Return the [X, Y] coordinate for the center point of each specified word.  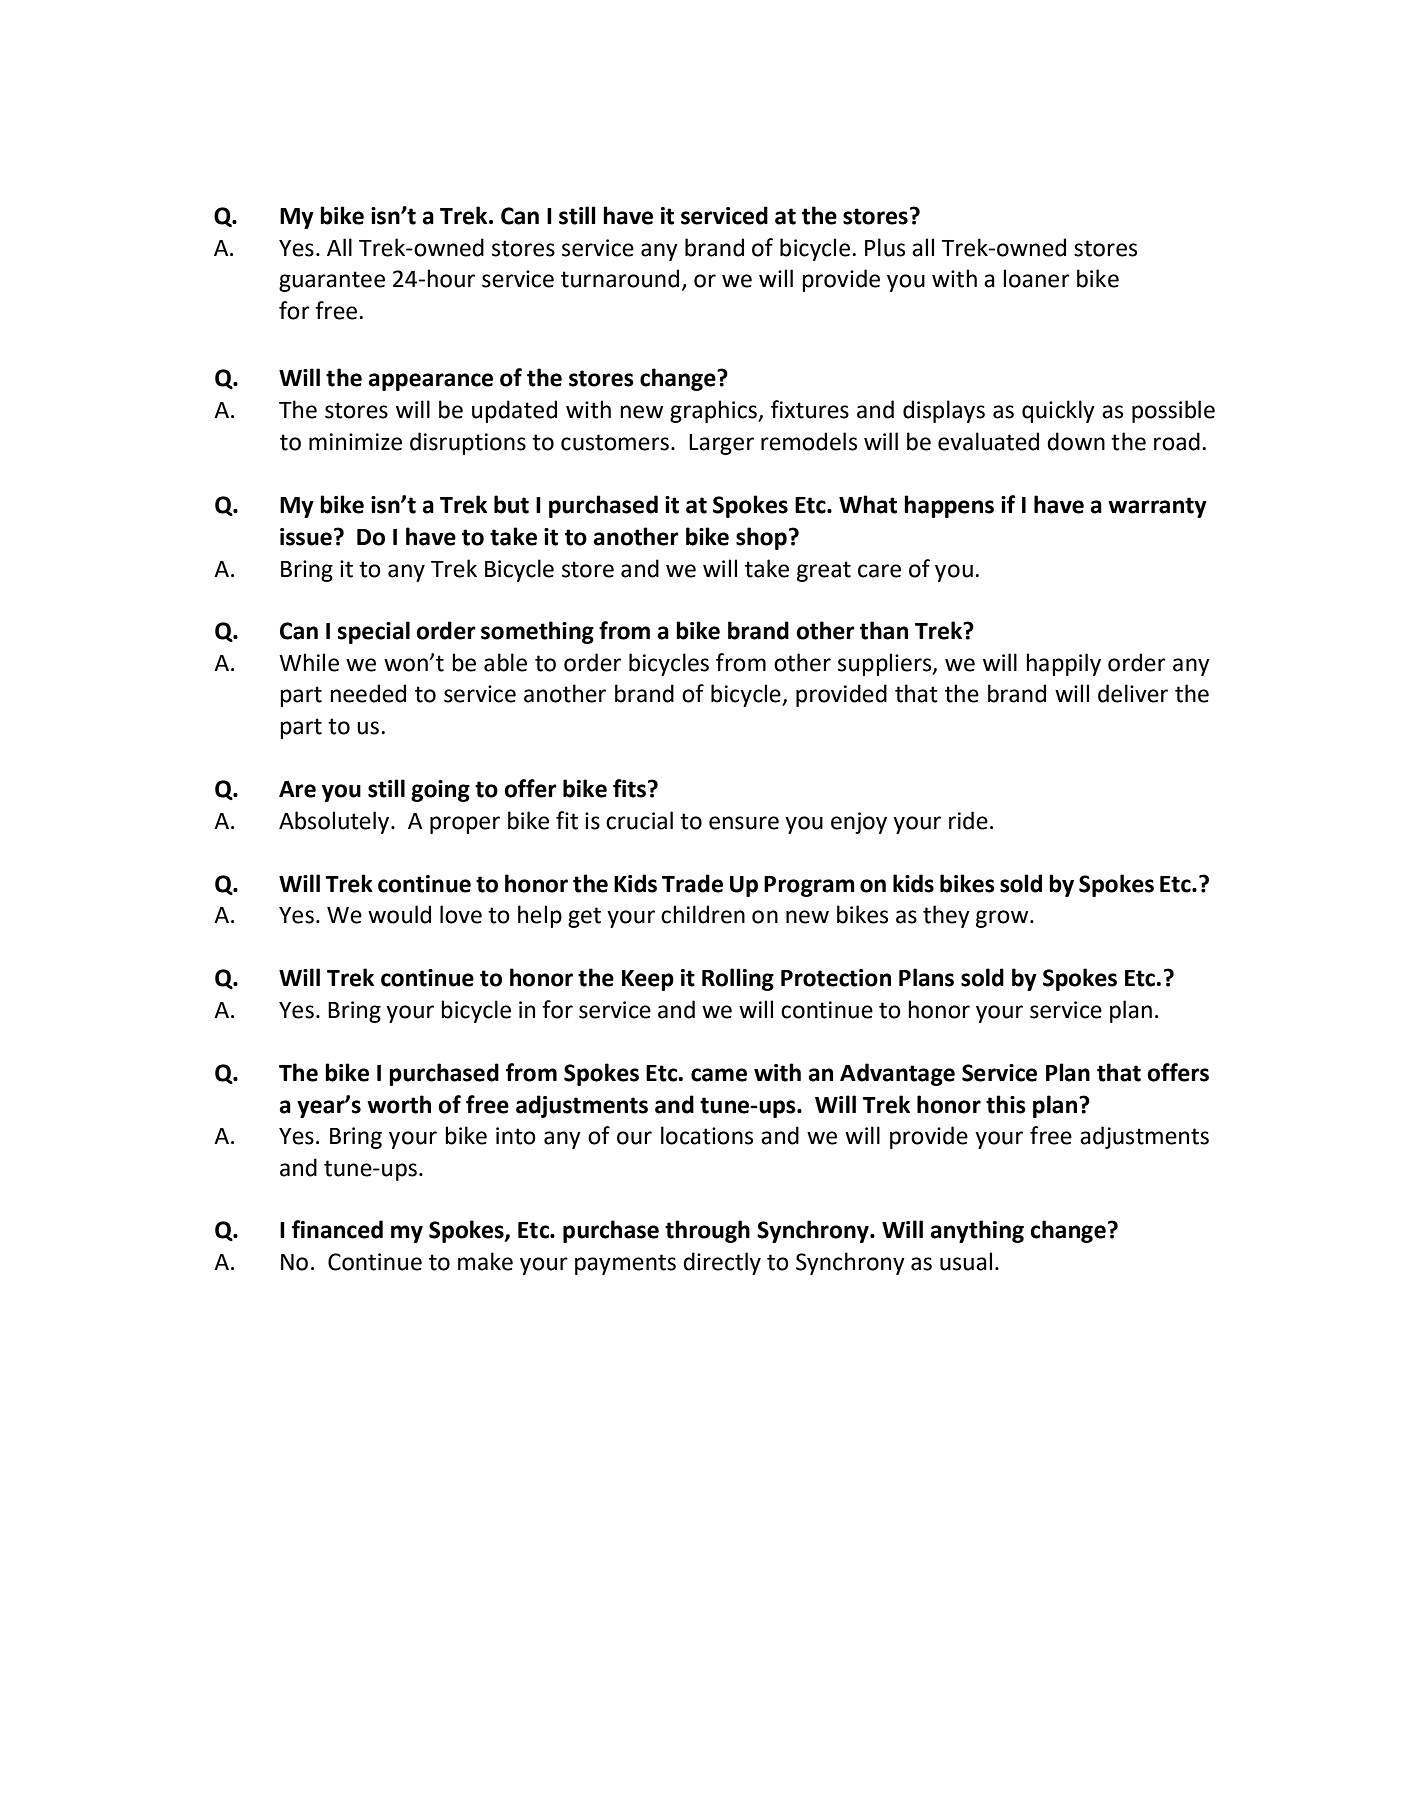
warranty [1157, 507]
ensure [744, 823]
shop [761, 538]
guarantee [332, 281]
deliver [1133, 693]
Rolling [738, 979]
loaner [1036, 278]
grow [1003, 919]
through [707, 1231]
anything [977, 1231]
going [440, 791]
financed [337, 1229]
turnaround [620, 278]
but [511, 504]
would [399, 914]
